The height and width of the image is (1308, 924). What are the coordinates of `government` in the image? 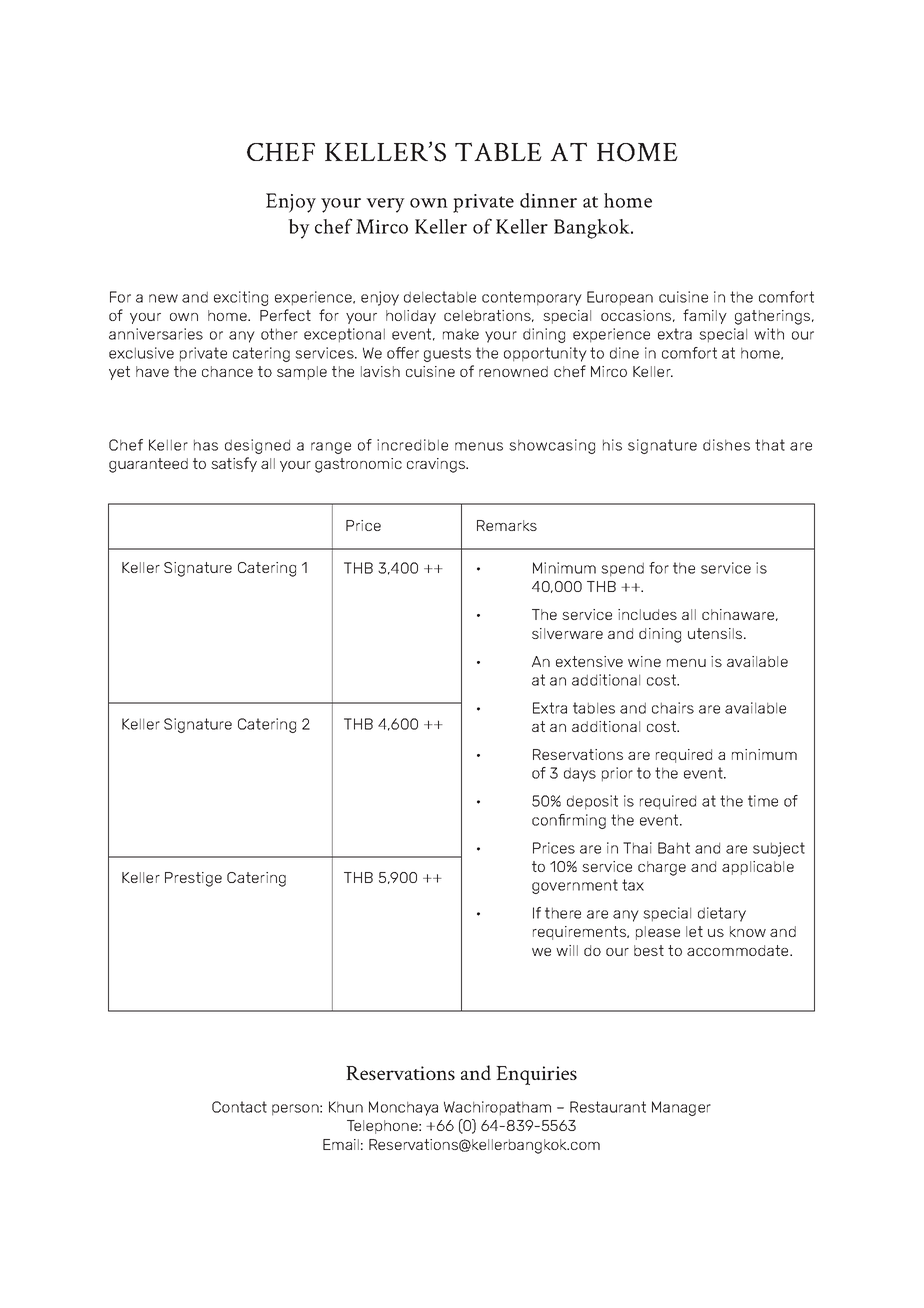 It's located at (575, 886).
